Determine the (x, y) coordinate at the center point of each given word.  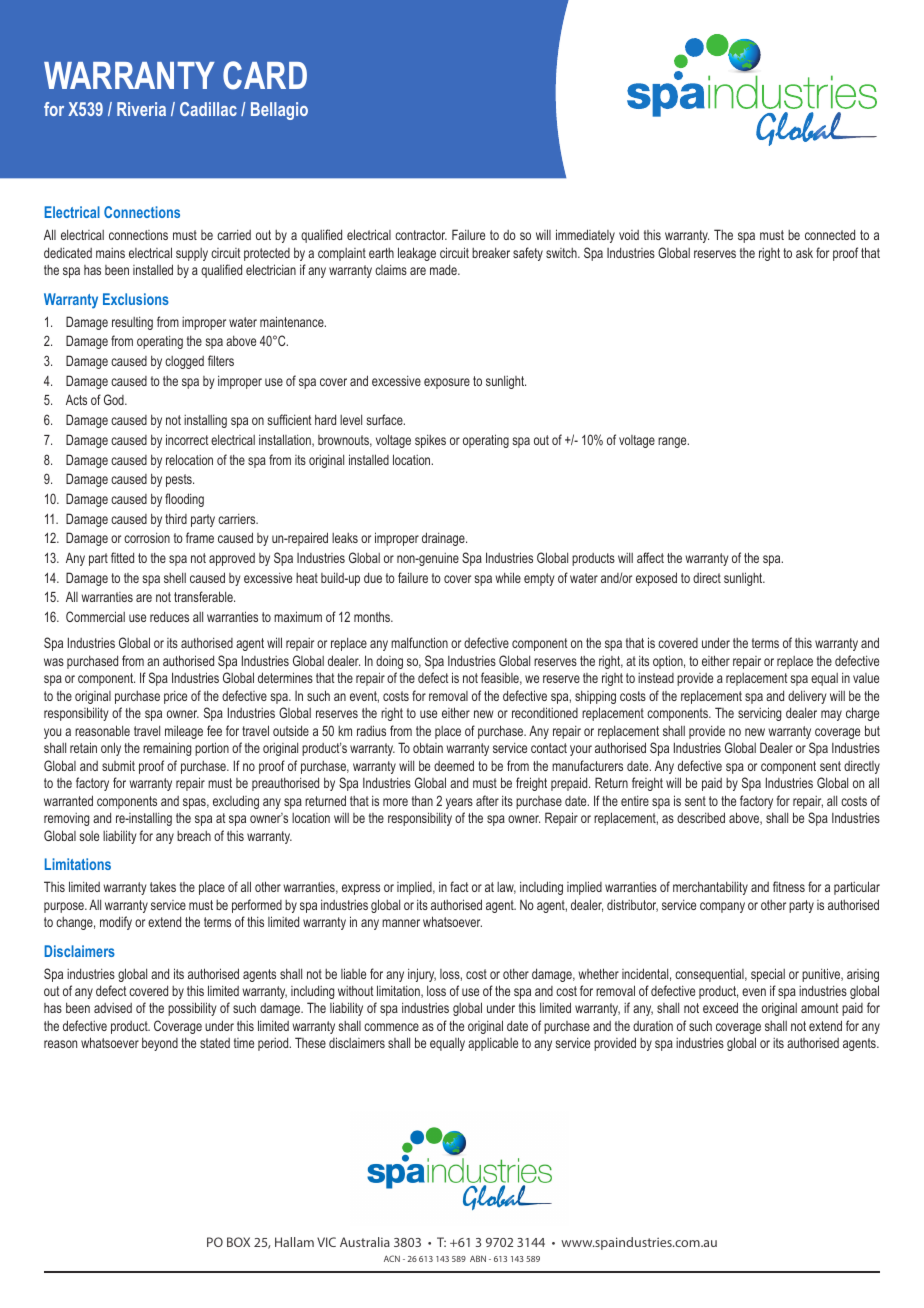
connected (830, 234)
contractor (421, 235)
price (175, 697)
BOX (238, 1242)
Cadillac (208, 109)
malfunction (419, 642)
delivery (807, 697)
